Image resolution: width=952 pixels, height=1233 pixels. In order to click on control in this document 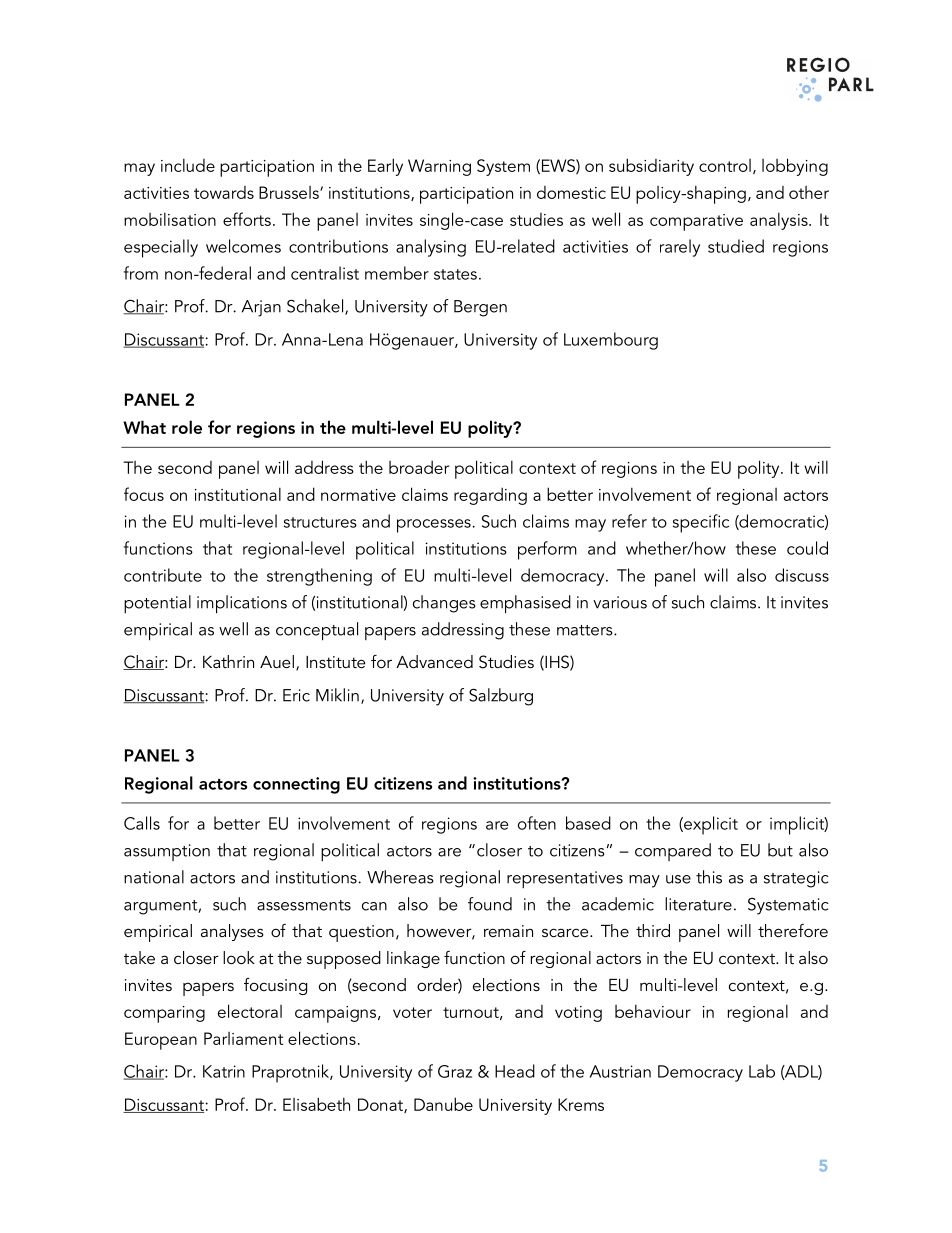, I will do `click(725, 165)`.
